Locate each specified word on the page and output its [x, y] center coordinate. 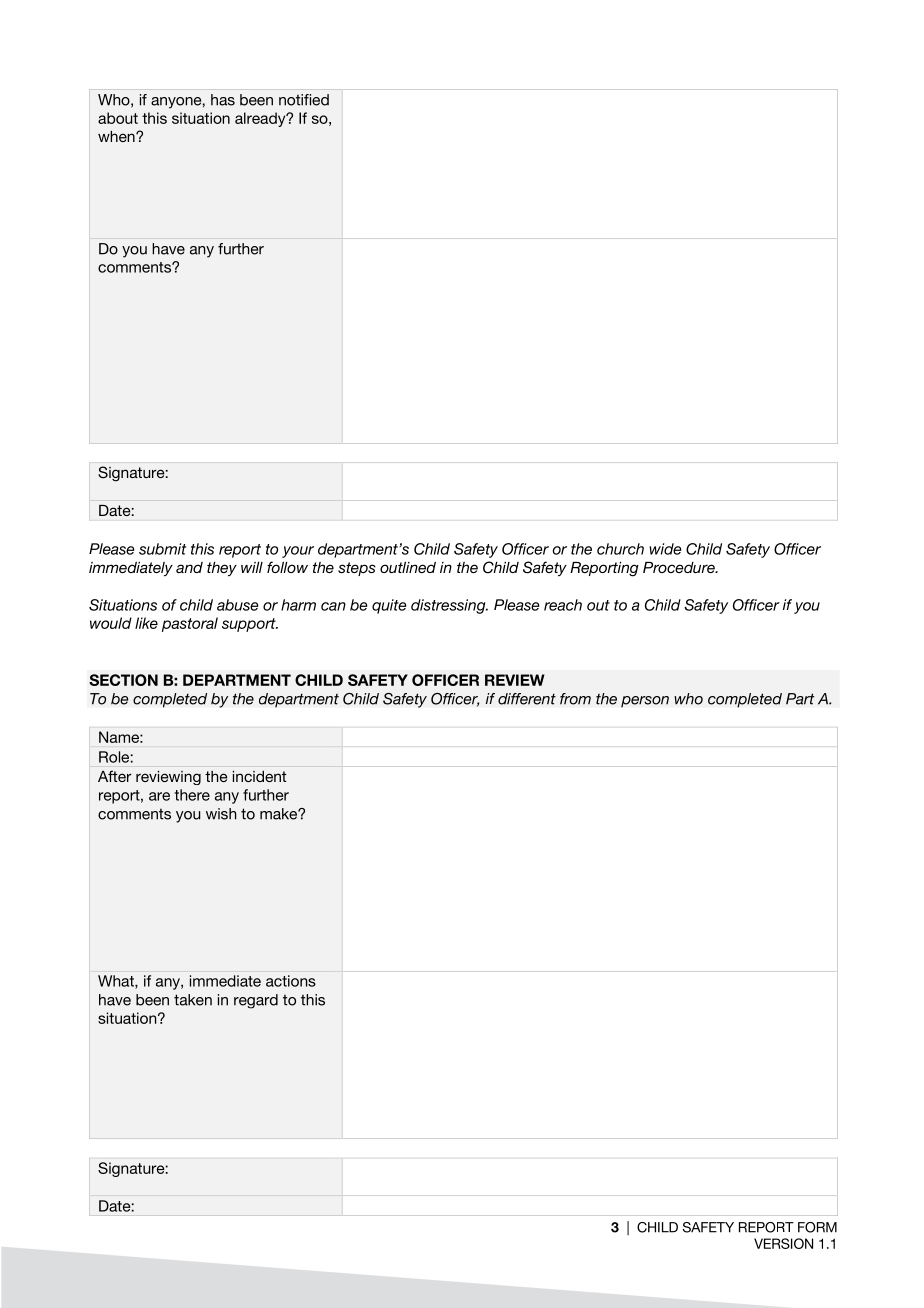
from [575, 699]
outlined [408, 567]
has [223, 100]
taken [193, 1000]
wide [665, 549]
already [261, 119]
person [645, 702]
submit [162, 549]
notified [304, 100]
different [527, 699]
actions [291, 981]
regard [256, 1001]
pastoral [190, 624]
